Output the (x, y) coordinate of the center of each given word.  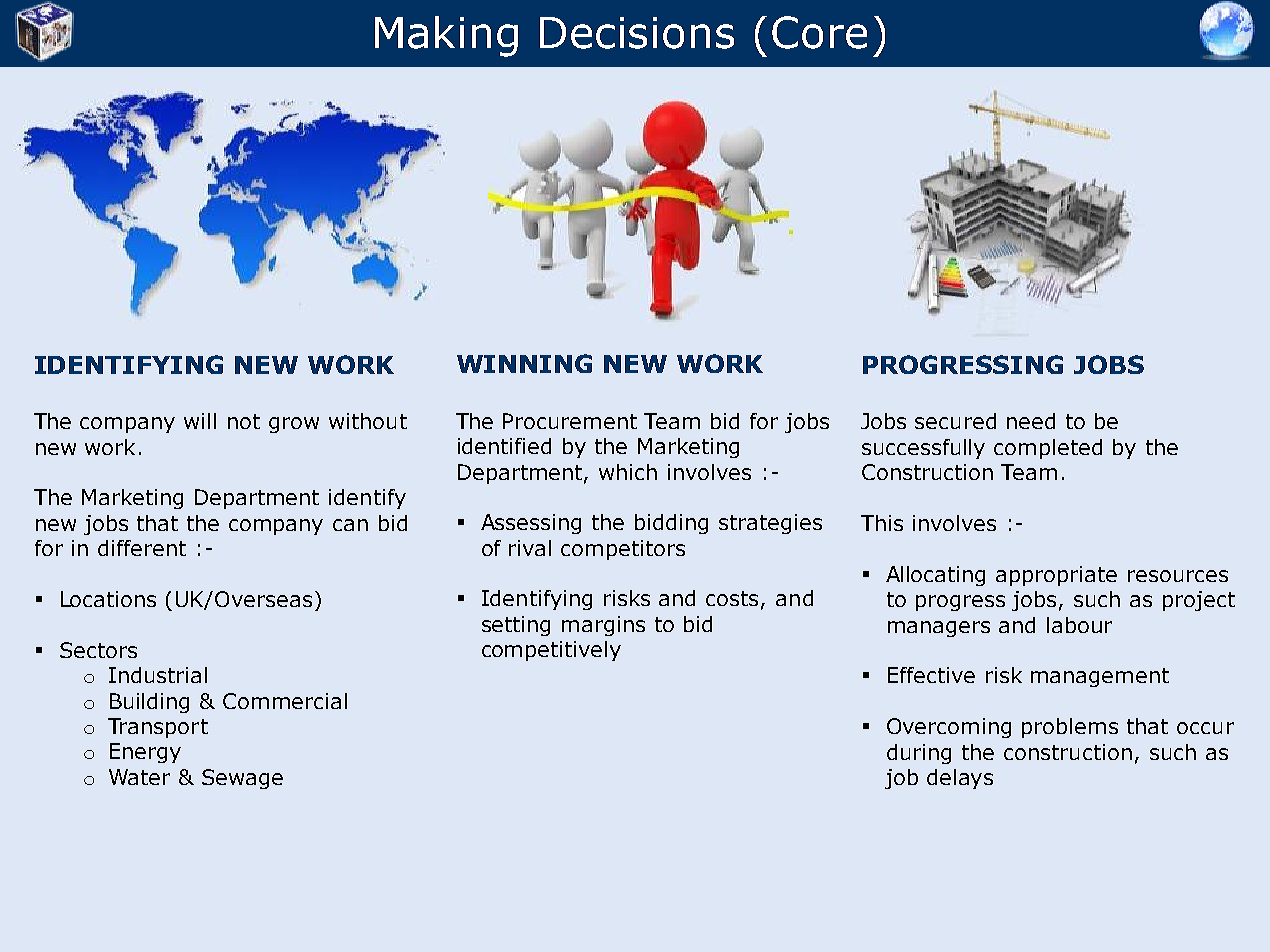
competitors (623, 550)
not (244, 421)
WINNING (524, 363)
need (1031, 421)
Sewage (242, 779)
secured (955, 421)
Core (819, 32)
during (919, 754)
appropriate (1056, 576)
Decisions (637, 33)
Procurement (570, 421)
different (142, 548)
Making (446, 36)
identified (504, 446)
